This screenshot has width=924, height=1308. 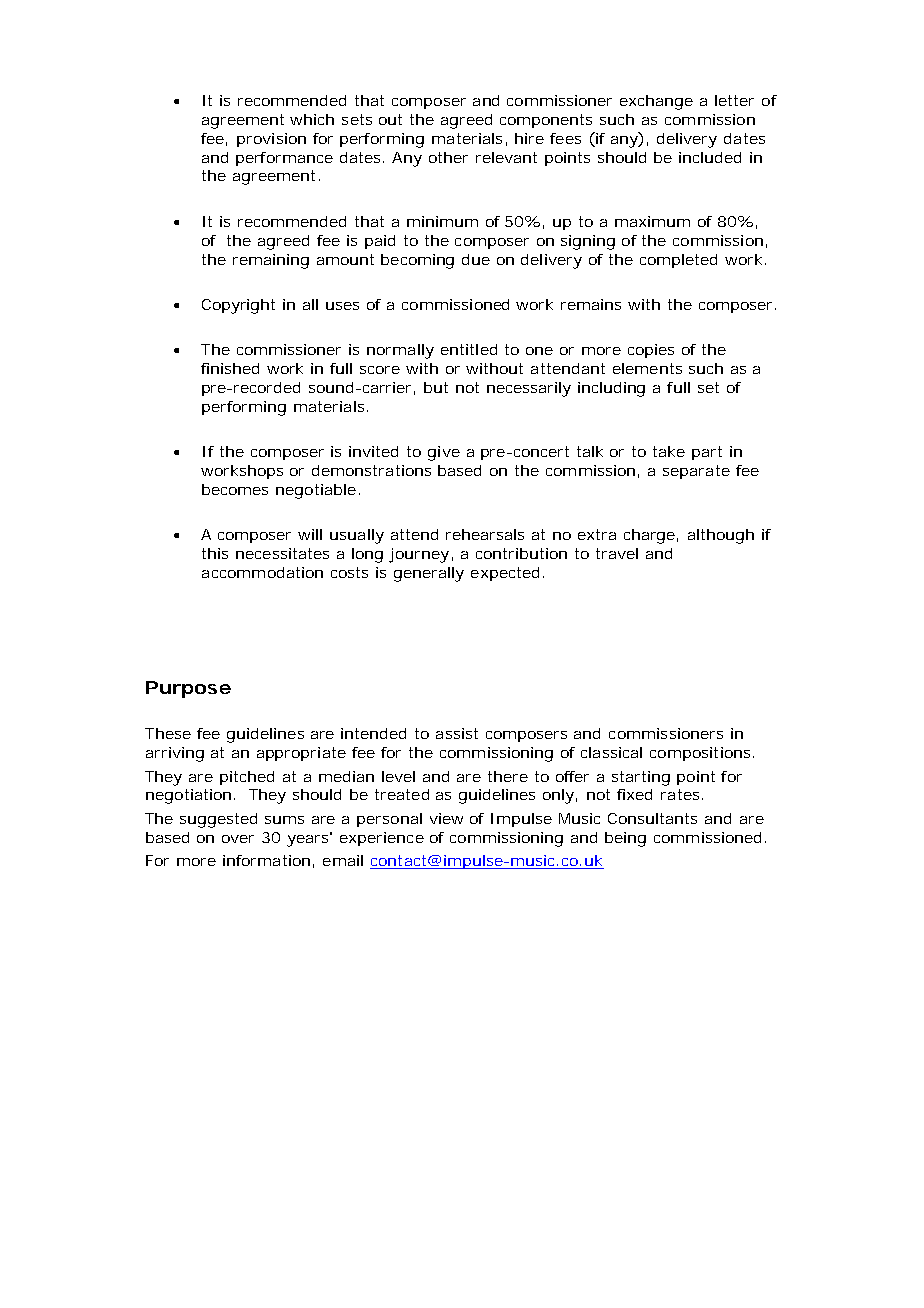 What do you see at coordinates (656, 102) in the screenshot?
I see `exchange` at bounding box center [656, 102].
